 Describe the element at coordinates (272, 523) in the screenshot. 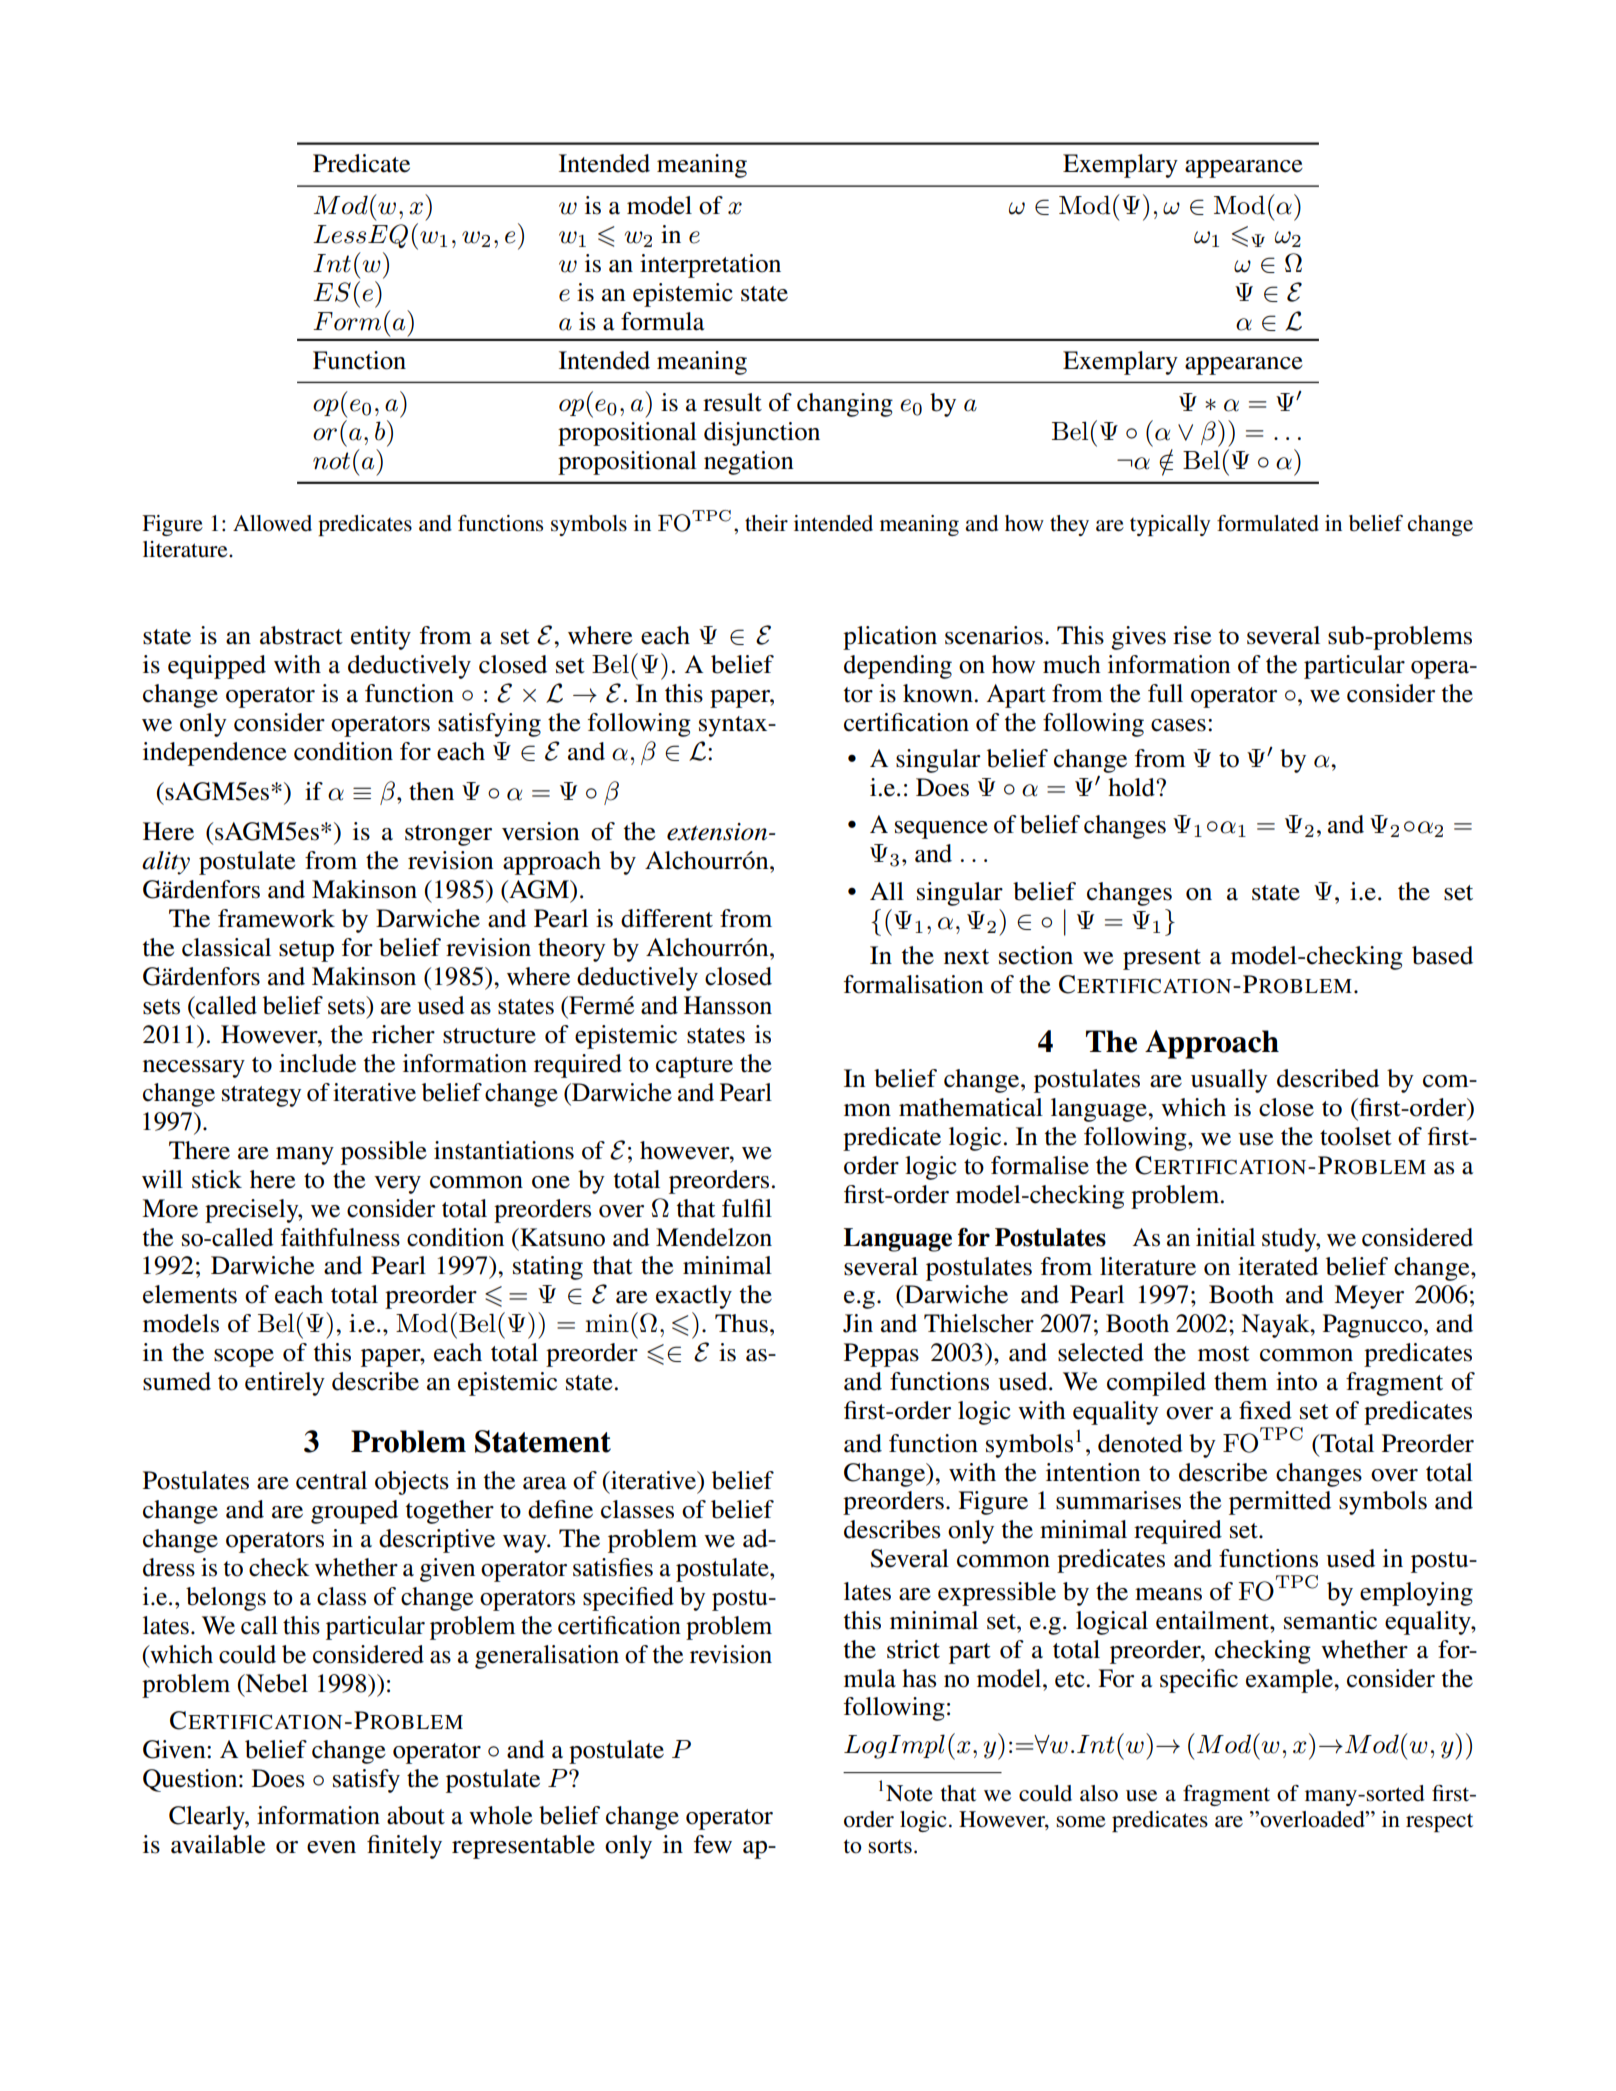

I see `Allowed` at that location.
